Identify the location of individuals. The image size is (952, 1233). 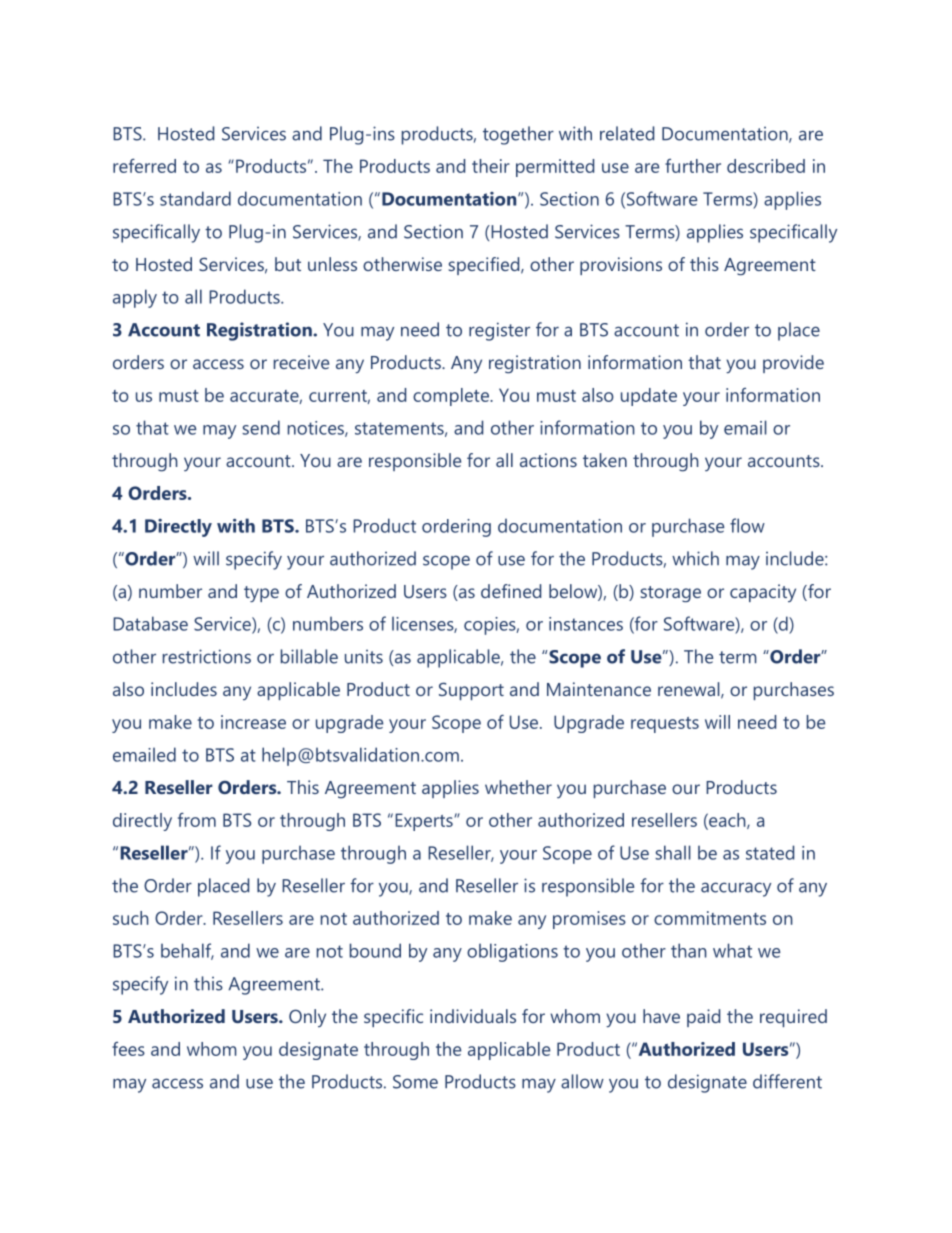
(473, 1016).
